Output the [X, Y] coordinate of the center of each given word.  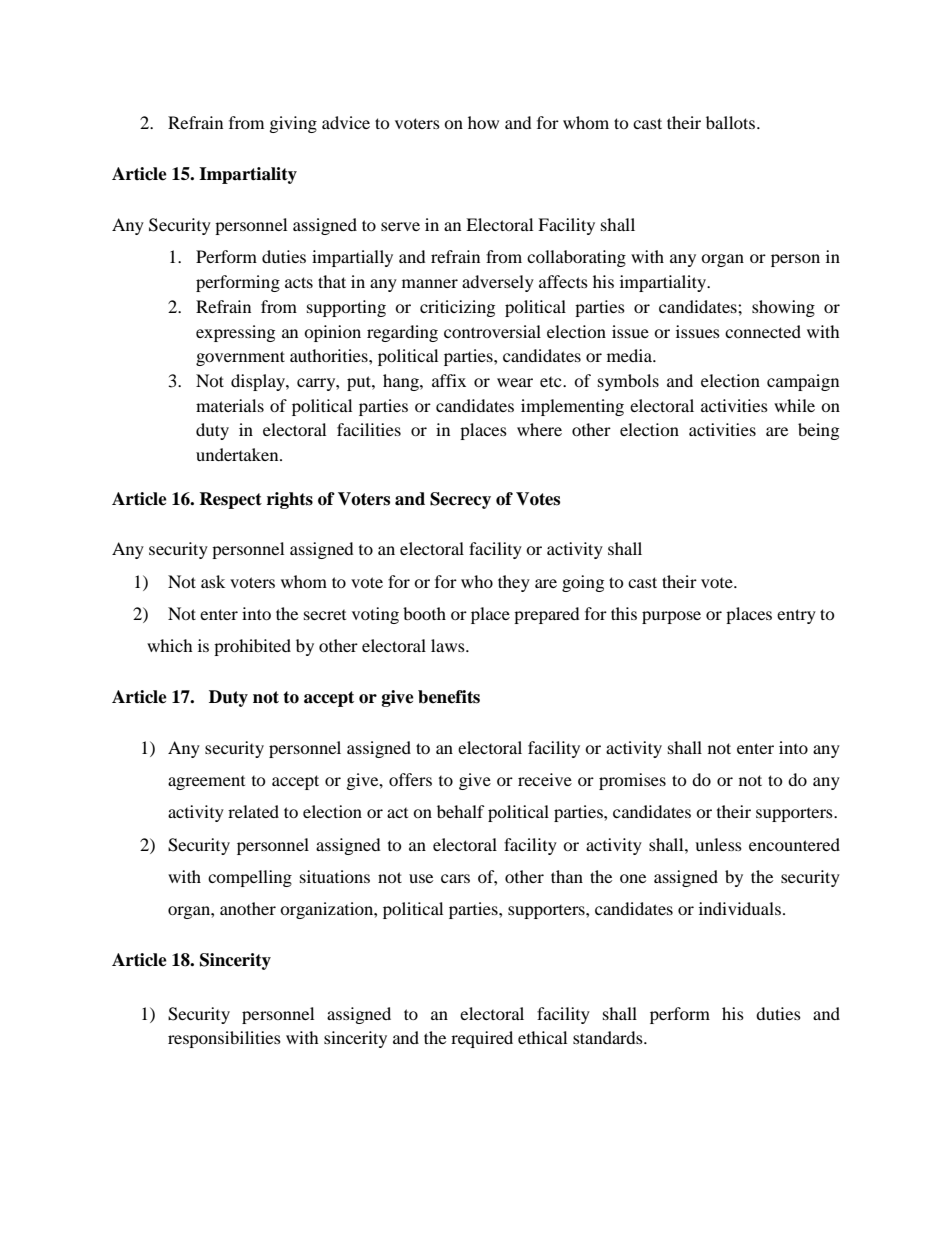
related [253, 811]
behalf [461, 811]
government [240, 358]
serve [400, 226]
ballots [732, 122]
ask [213, 581]
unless [718, 844]
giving [293, 124]
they [514, 583]
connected [763, 331]
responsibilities [224, 1039]
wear [515, 382]
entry [796, 616]
